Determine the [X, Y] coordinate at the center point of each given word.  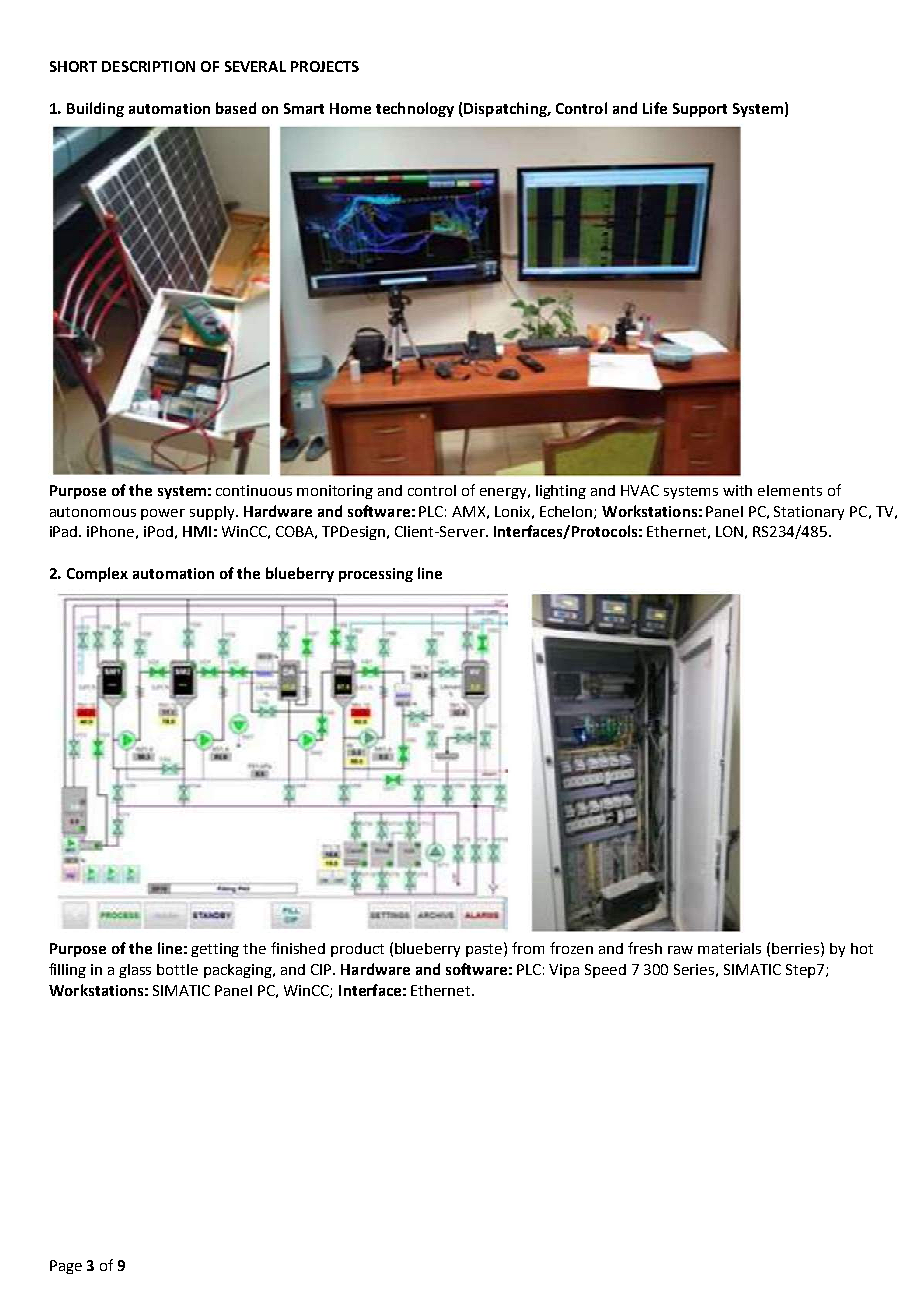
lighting [561, 492]
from [528, 948]
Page [66, 1267]
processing [376, 575]
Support [700, 110]
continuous [254, 490]
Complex [97, 574]
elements [790, 490]
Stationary [809, 513]
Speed [605, 971]
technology [415, 109]
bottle [177, 969]
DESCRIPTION [148, 66]
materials [729, 948]
